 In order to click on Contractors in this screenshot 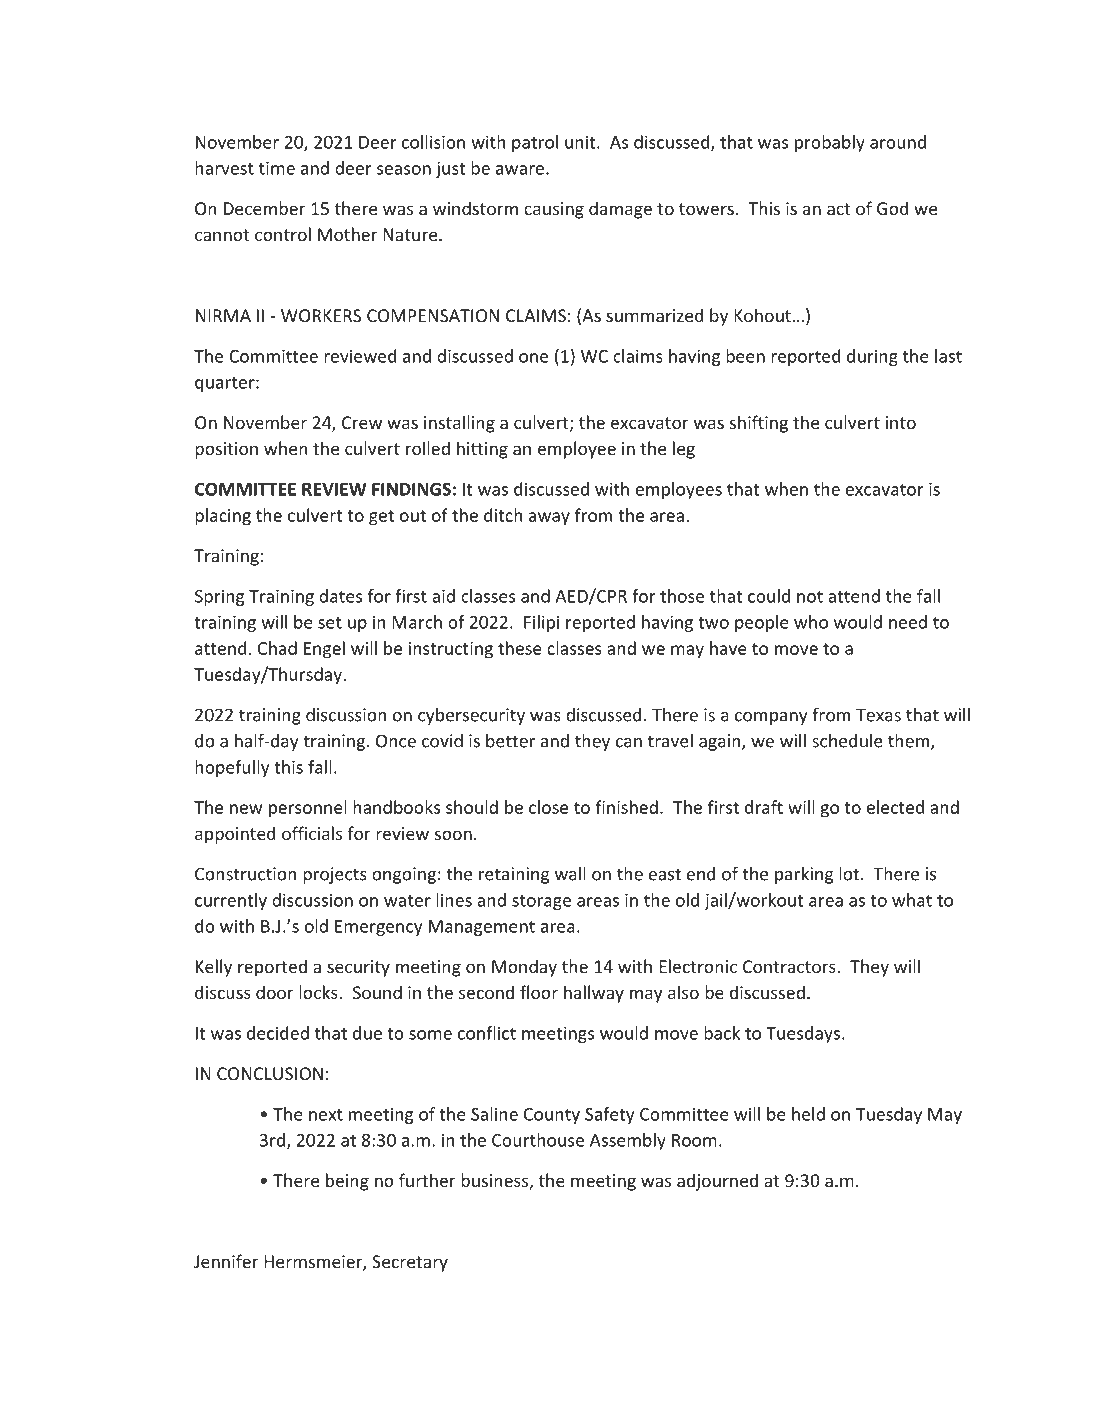, I will do `click(790, 966)`.
